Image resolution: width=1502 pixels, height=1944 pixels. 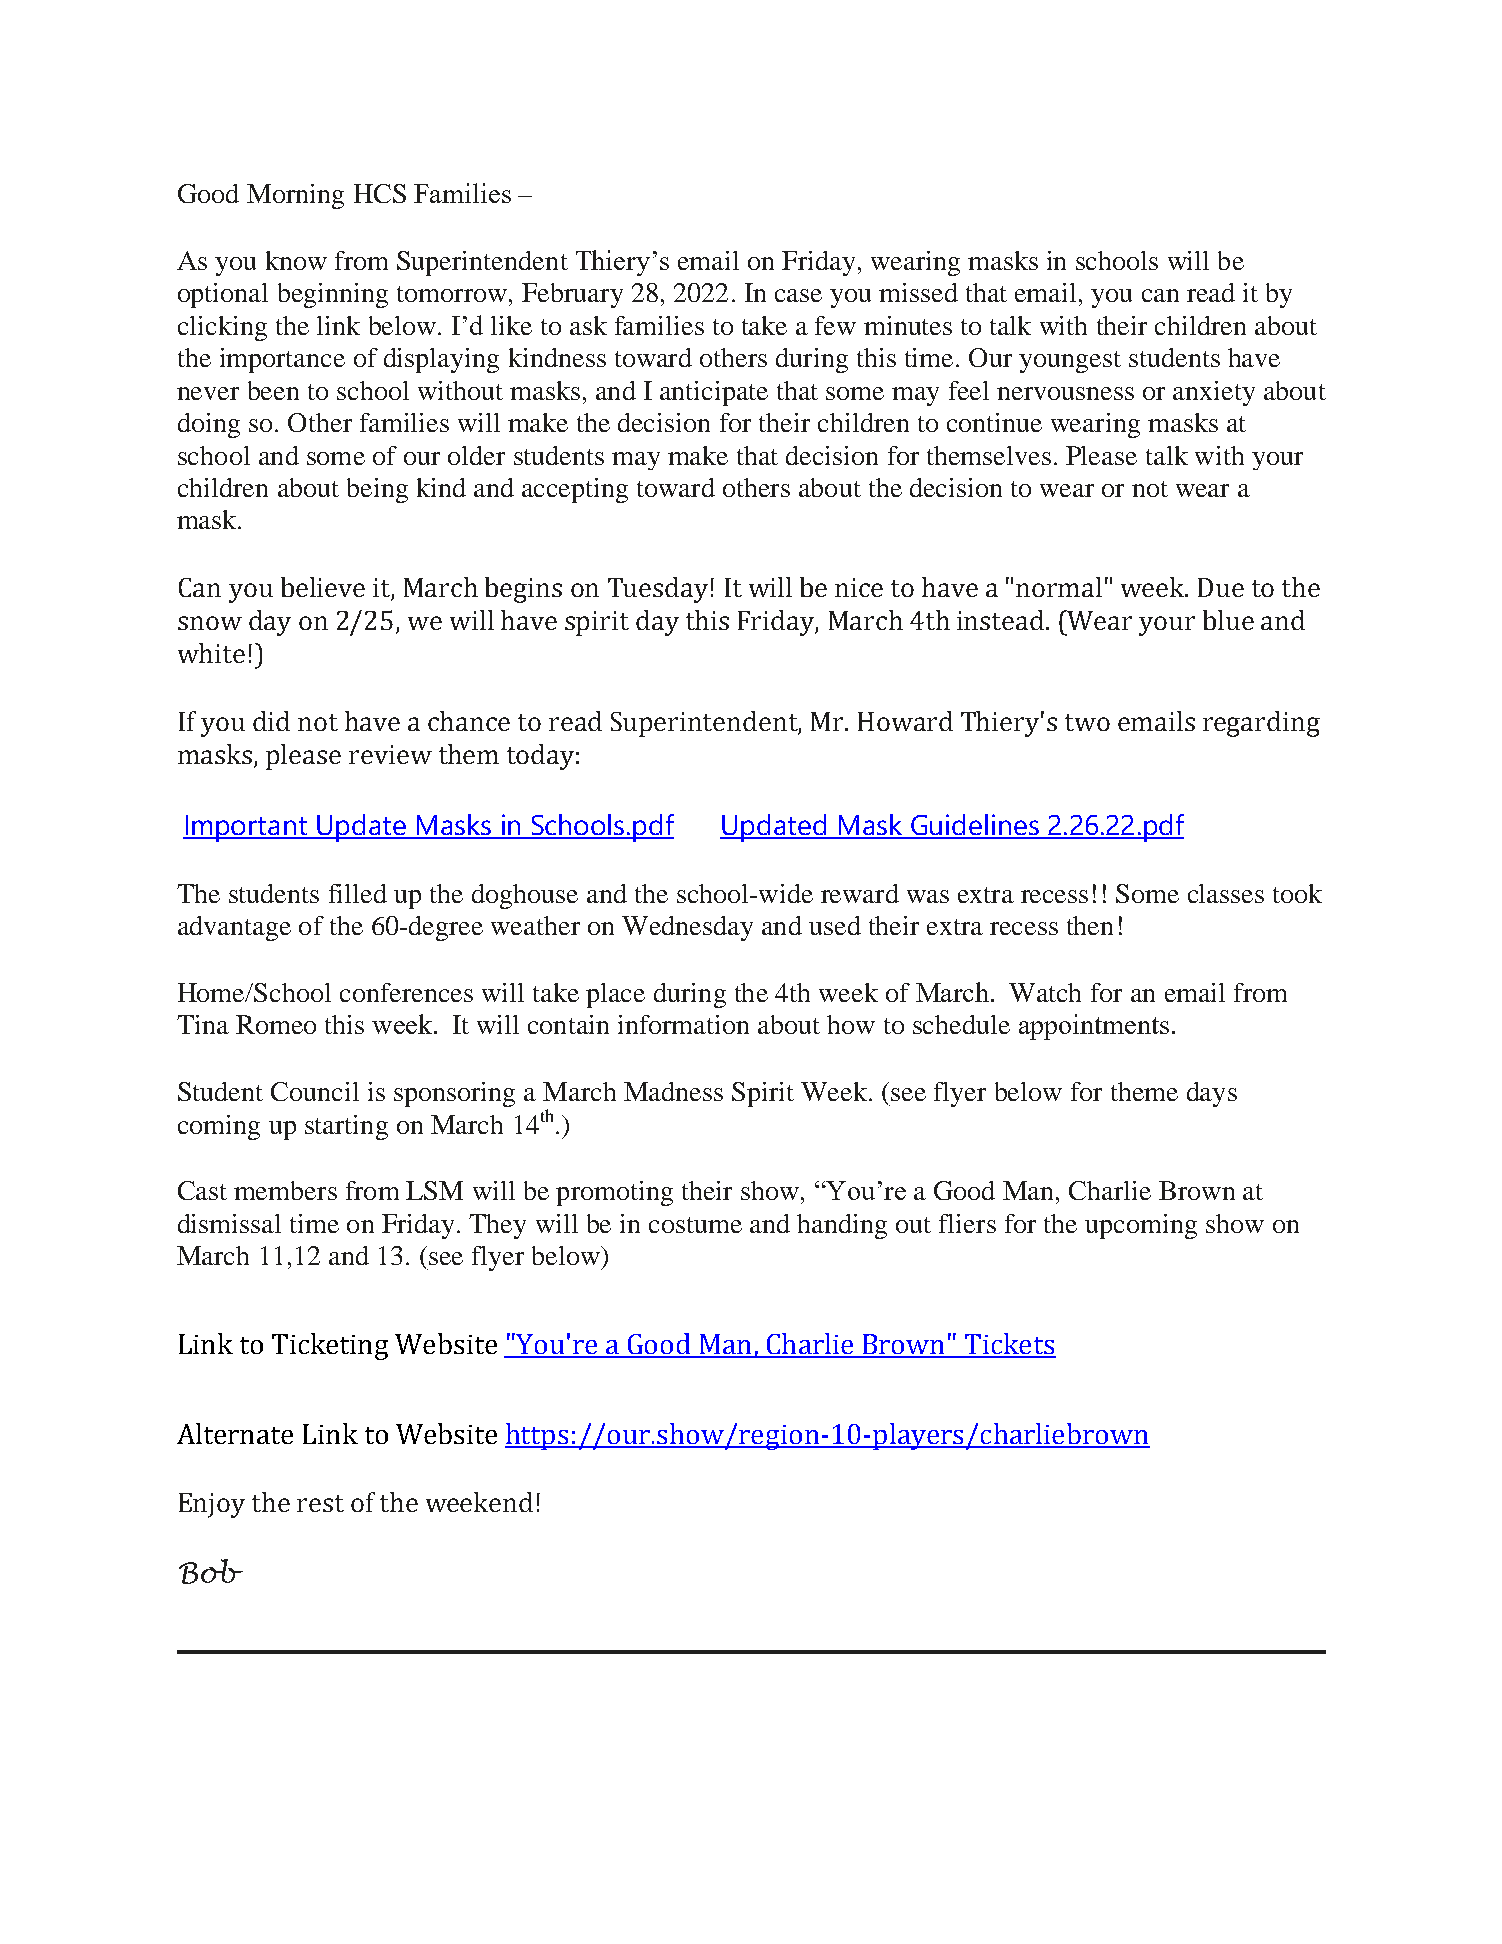 What do you see at coordinates (1070, 362) in the page?
I see `youngest` at bounding box center [1070, 362].
